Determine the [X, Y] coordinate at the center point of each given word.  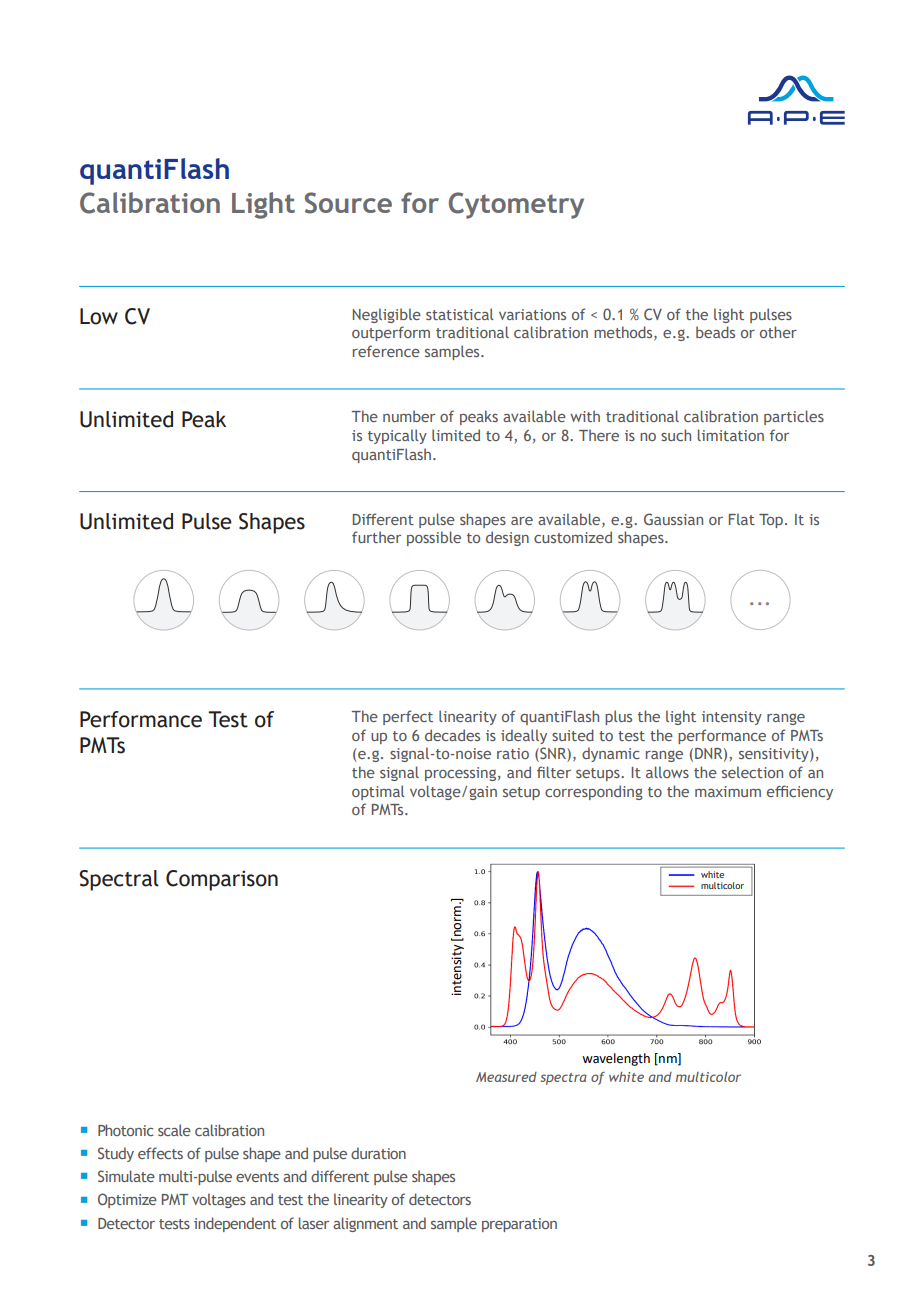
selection [752, 772]
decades [452, 735]
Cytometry [516, 205]
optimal [378, 792]
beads [715, 332]
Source [348, 203]
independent [235, 1224]
